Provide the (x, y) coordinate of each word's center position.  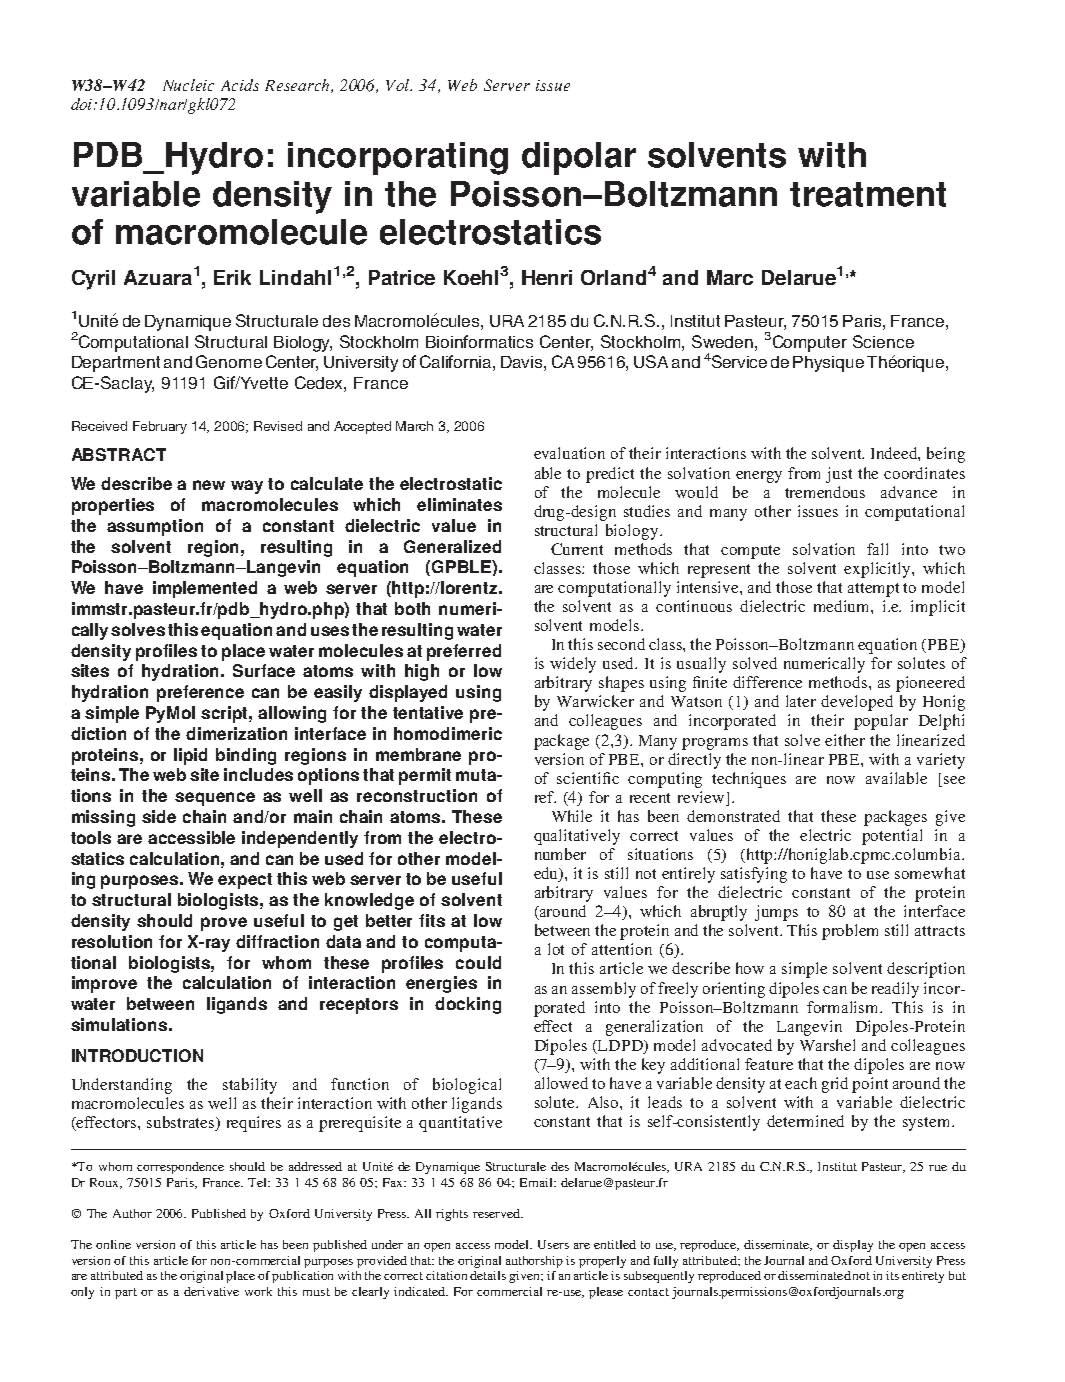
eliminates (459, 504)
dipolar (579, 158)
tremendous (825, 492)
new (209, 485)
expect (245, 881)
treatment (868, 194)
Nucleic (188, 85)
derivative (211, 1291)
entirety (923, 1277)
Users (553, 1244)
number (560, 854)
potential (892, 837)
